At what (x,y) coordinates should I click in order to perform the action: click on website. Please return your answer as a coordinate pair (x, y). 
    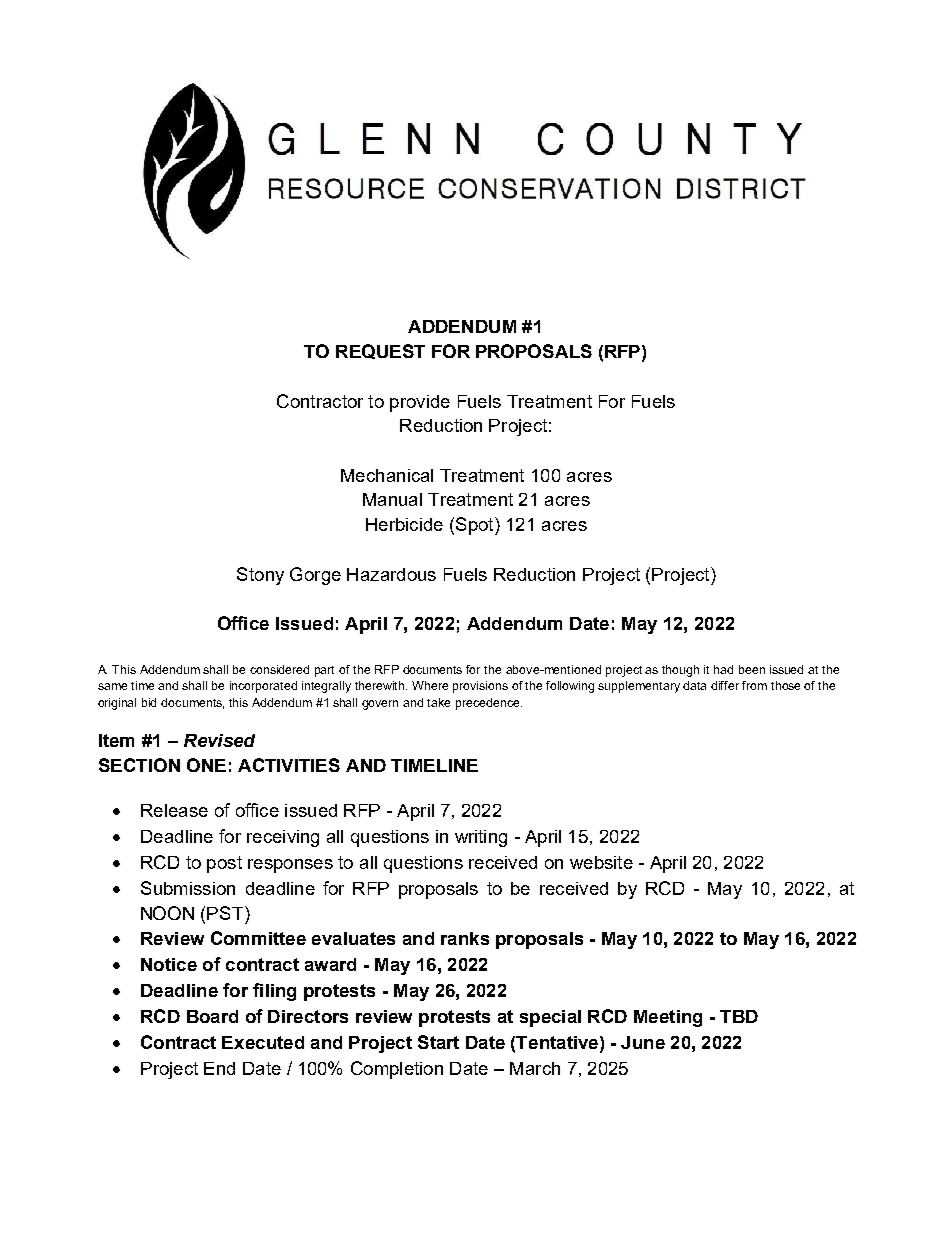
    Looking at the image, I should click on (601, 862).
